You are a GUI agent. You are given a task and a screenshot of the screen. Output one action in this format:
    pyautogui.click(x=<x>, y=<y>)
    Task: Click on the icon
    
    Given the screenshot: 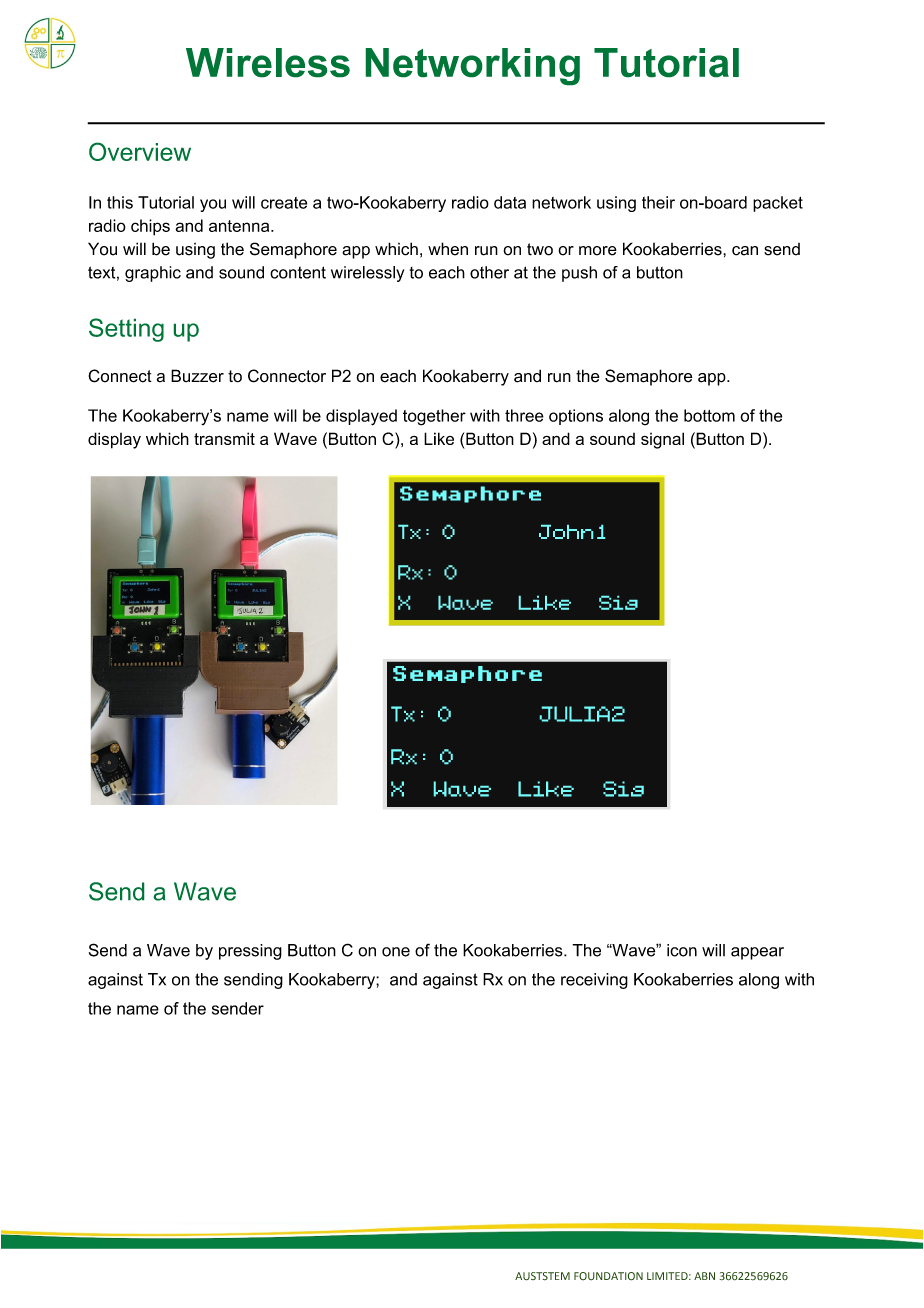 What is the action you would take?
    pyautogui.click(x=682, y=950)
